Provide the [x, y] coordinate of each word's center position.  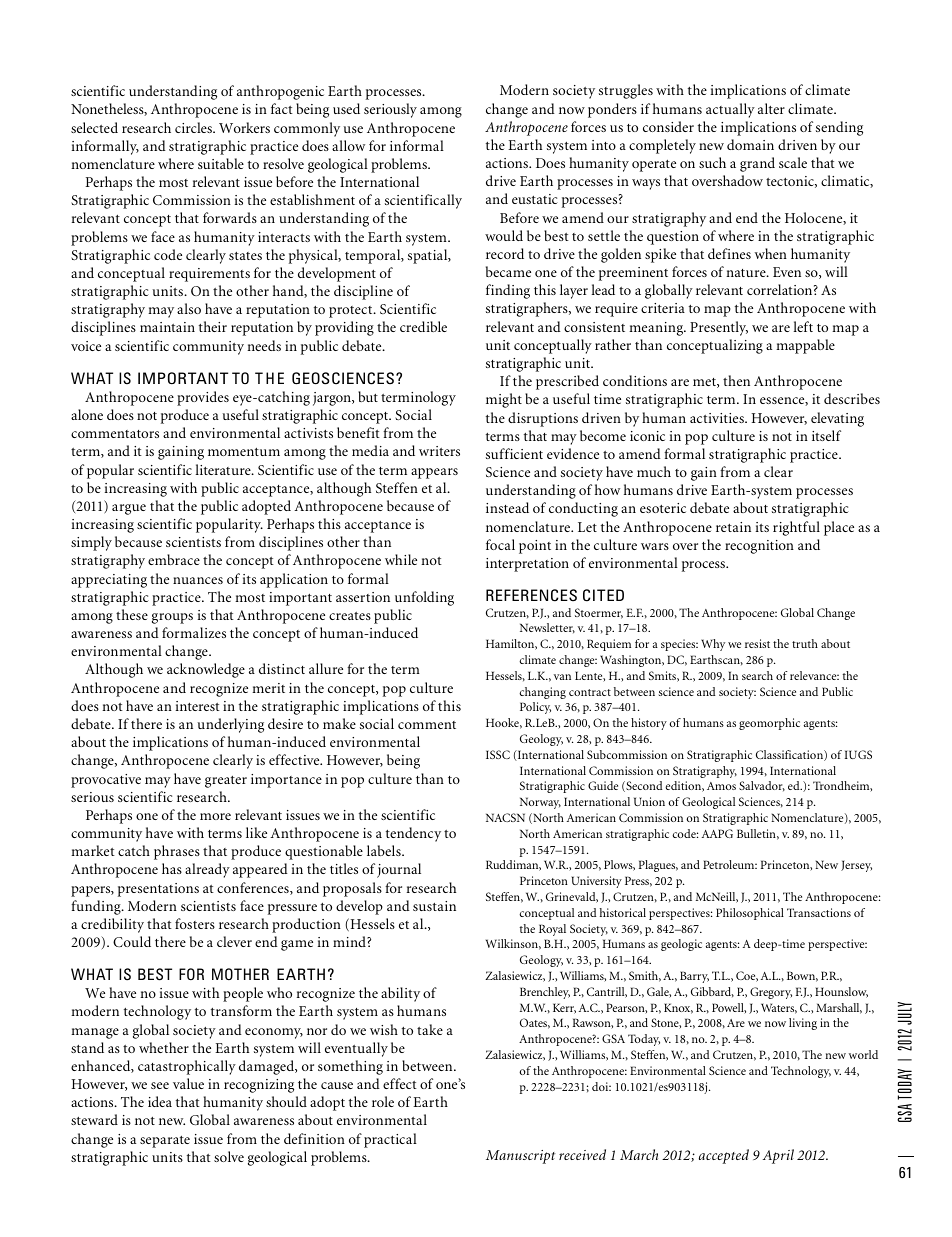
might [504, 400]
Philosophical [750, 914]
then [736, 380]
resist [757, 643]
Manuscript [521, 1157]
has [172, 868]
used [346, 108]
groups [172, 618]
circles [194, 127]
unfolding [424, 598]
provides [203, 398]
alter [771, 108]
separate [165, 1142]
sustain [434, 906]
